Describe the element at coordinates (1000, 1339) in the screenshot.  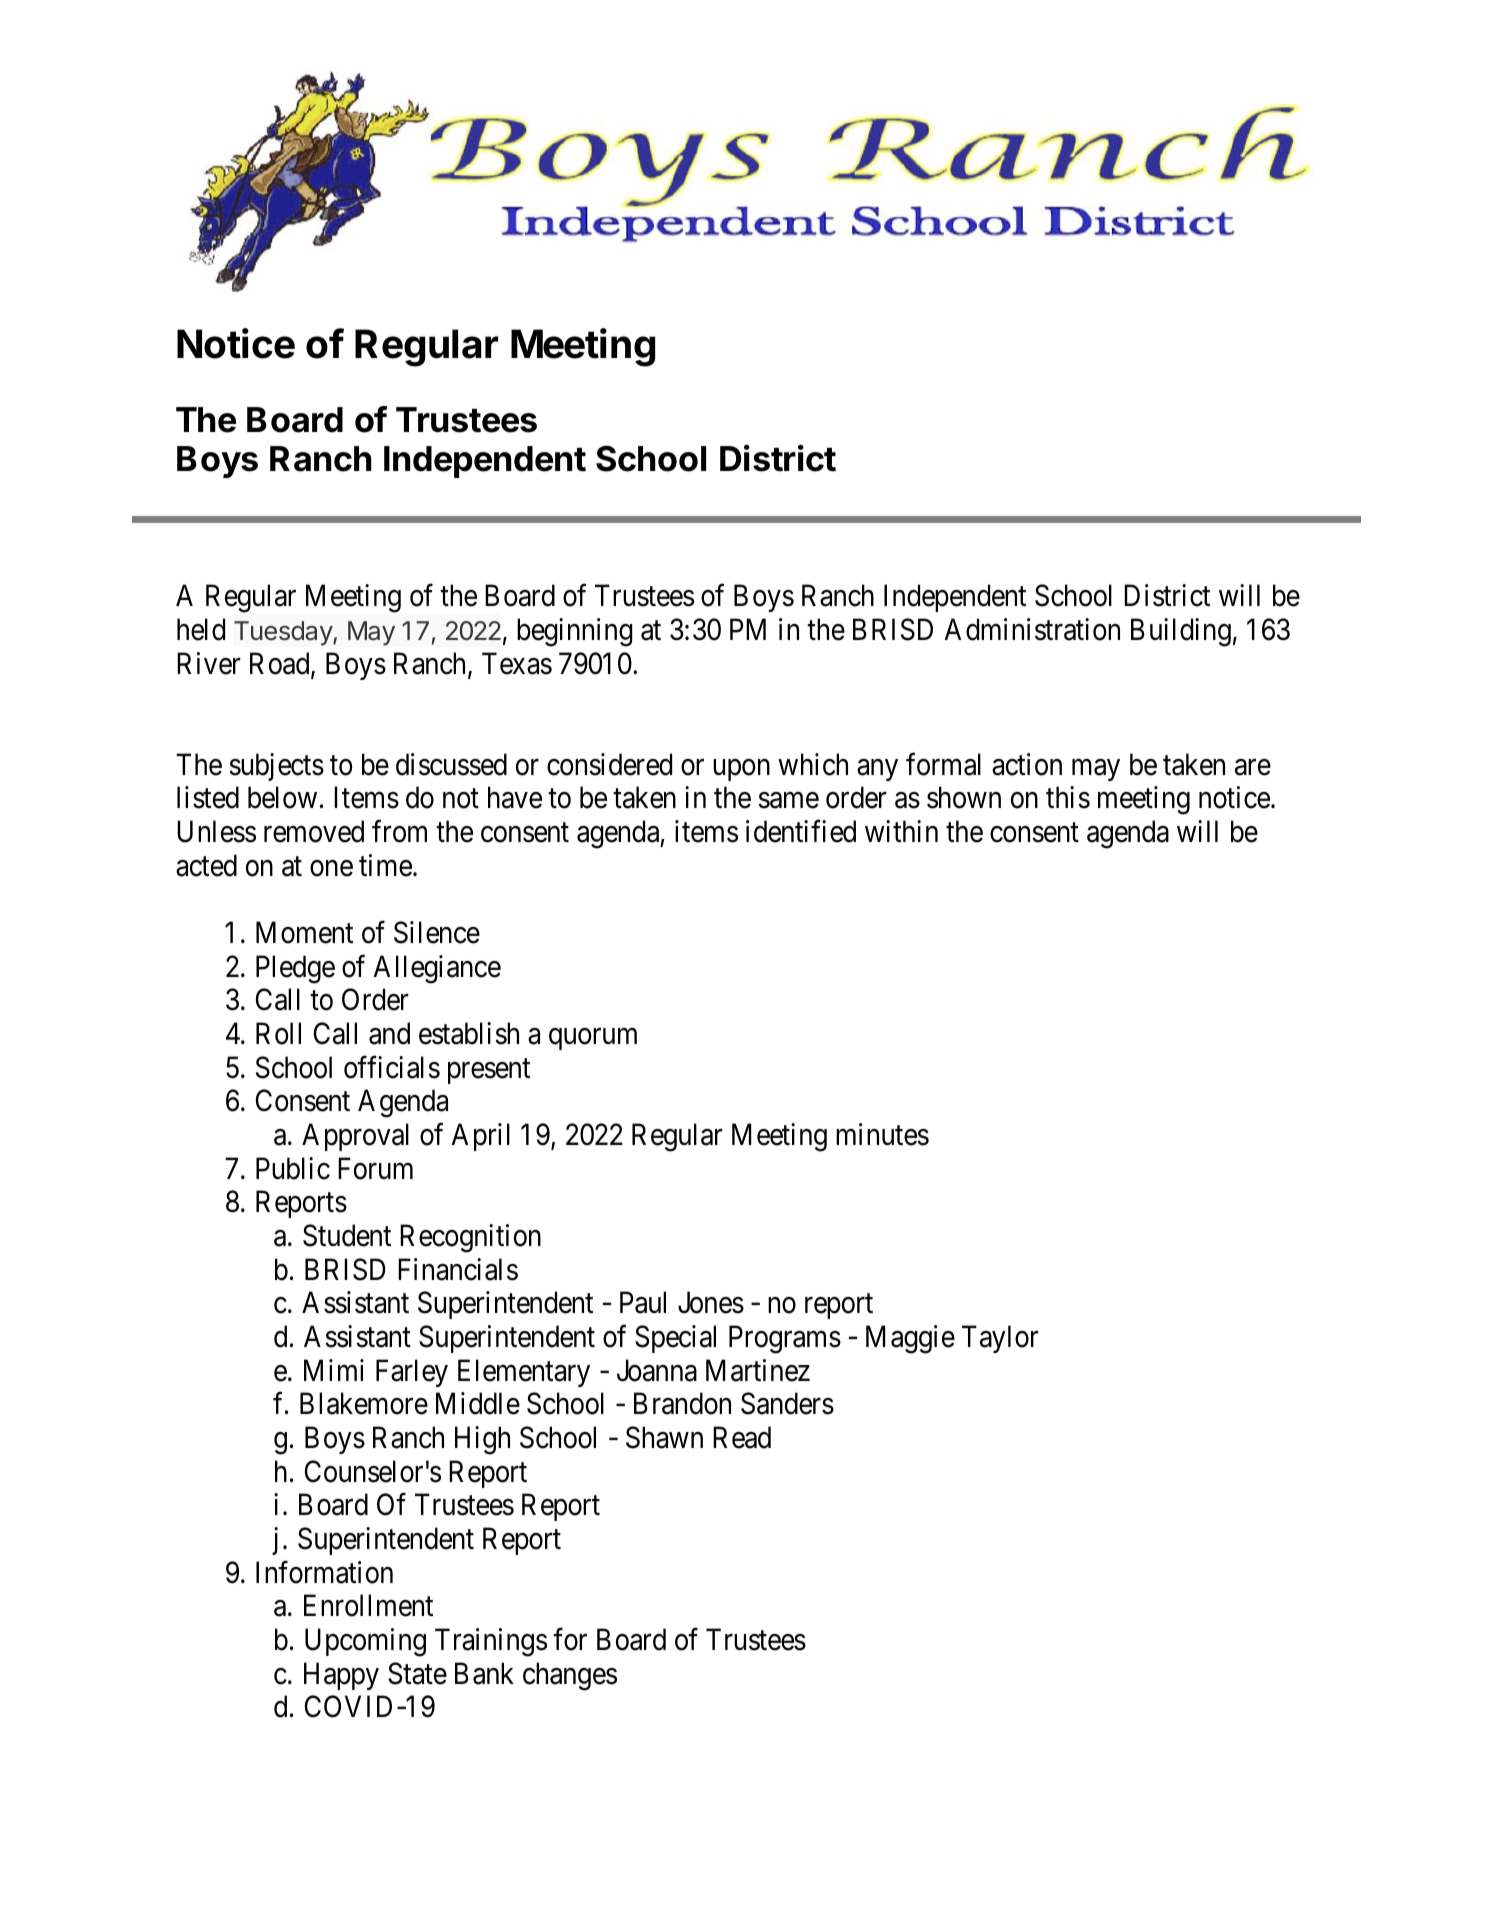
I see `Taylor` at that location.
